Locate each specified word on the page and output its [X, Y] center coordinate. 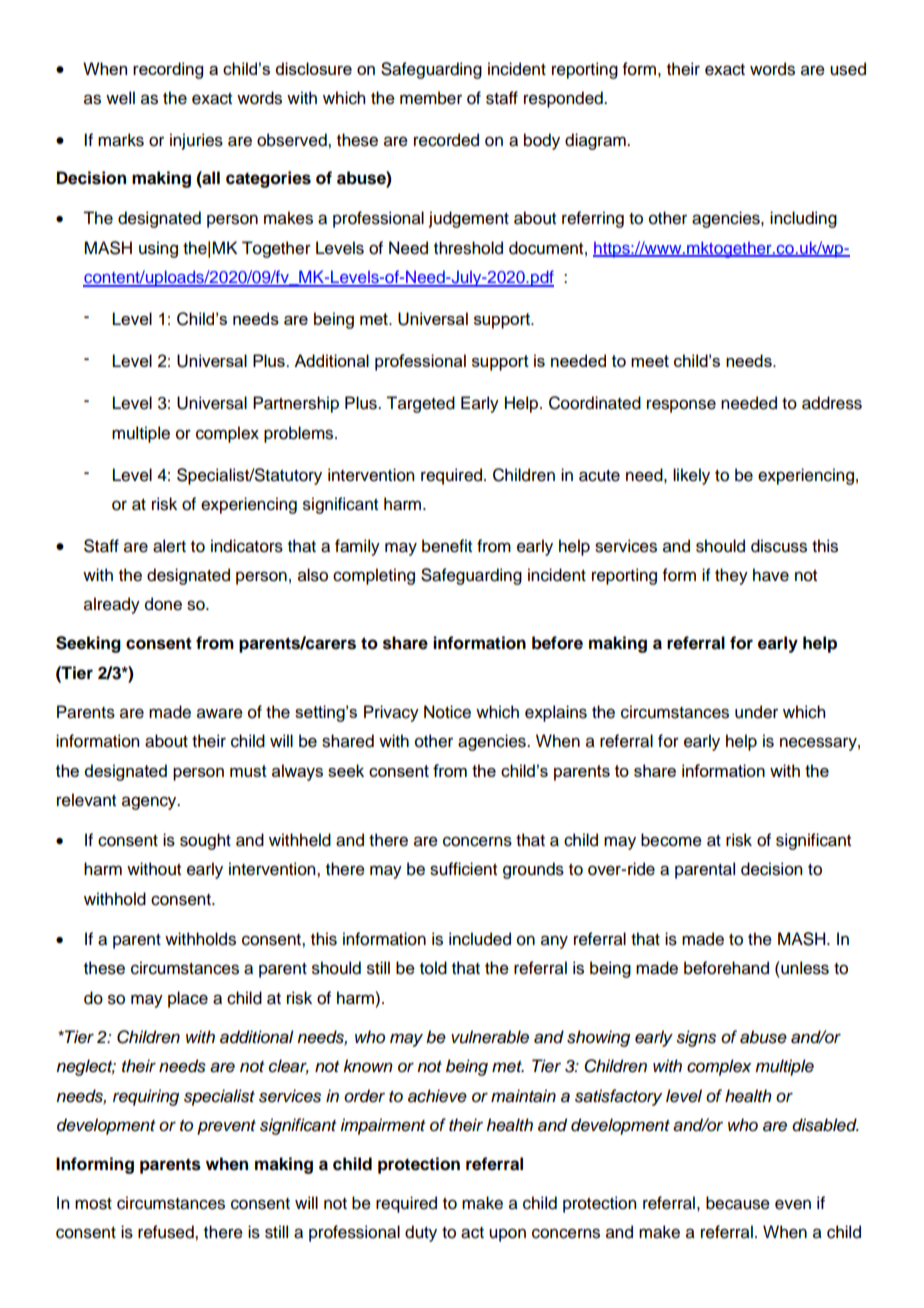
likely [691, 476]
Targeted [420, 404]
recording [168, 70]
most [93, 1204]
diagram [596, 141]
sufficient [463, 869]
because [738, 1203]
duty [421, 1233]
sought [205, 841]
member [431, 98]
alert [169, 546]
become [671, 840]
